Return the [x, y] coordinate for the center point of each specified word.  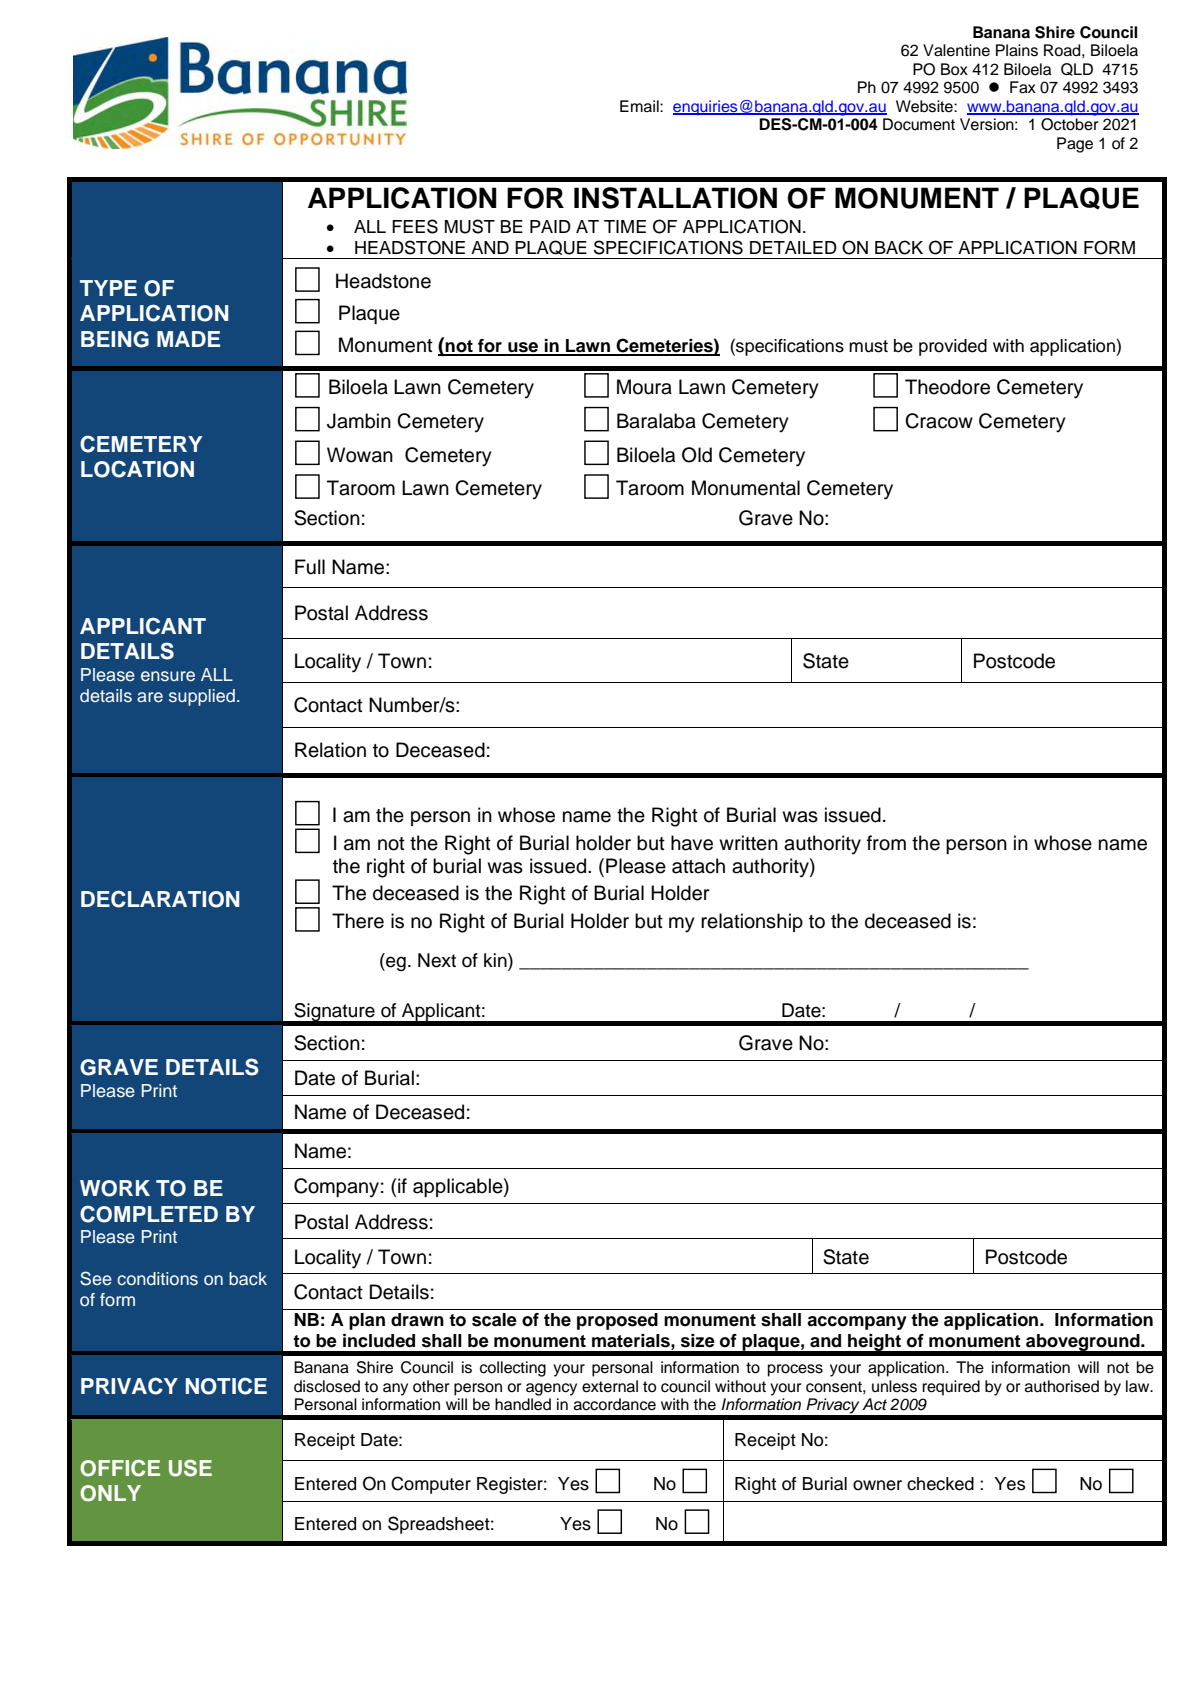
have [692, 843]
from [886, 843]
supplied [202, 697]
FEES [415, 226]
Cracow [939, 421]
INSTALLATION [675, 198]
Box [954, 69]
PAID [550, 226]
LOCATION [137, 469]
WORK [115, 1188]
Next [437, 960]
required [951, 1388]
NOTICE [226, 1386]
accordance [615, 1404]
